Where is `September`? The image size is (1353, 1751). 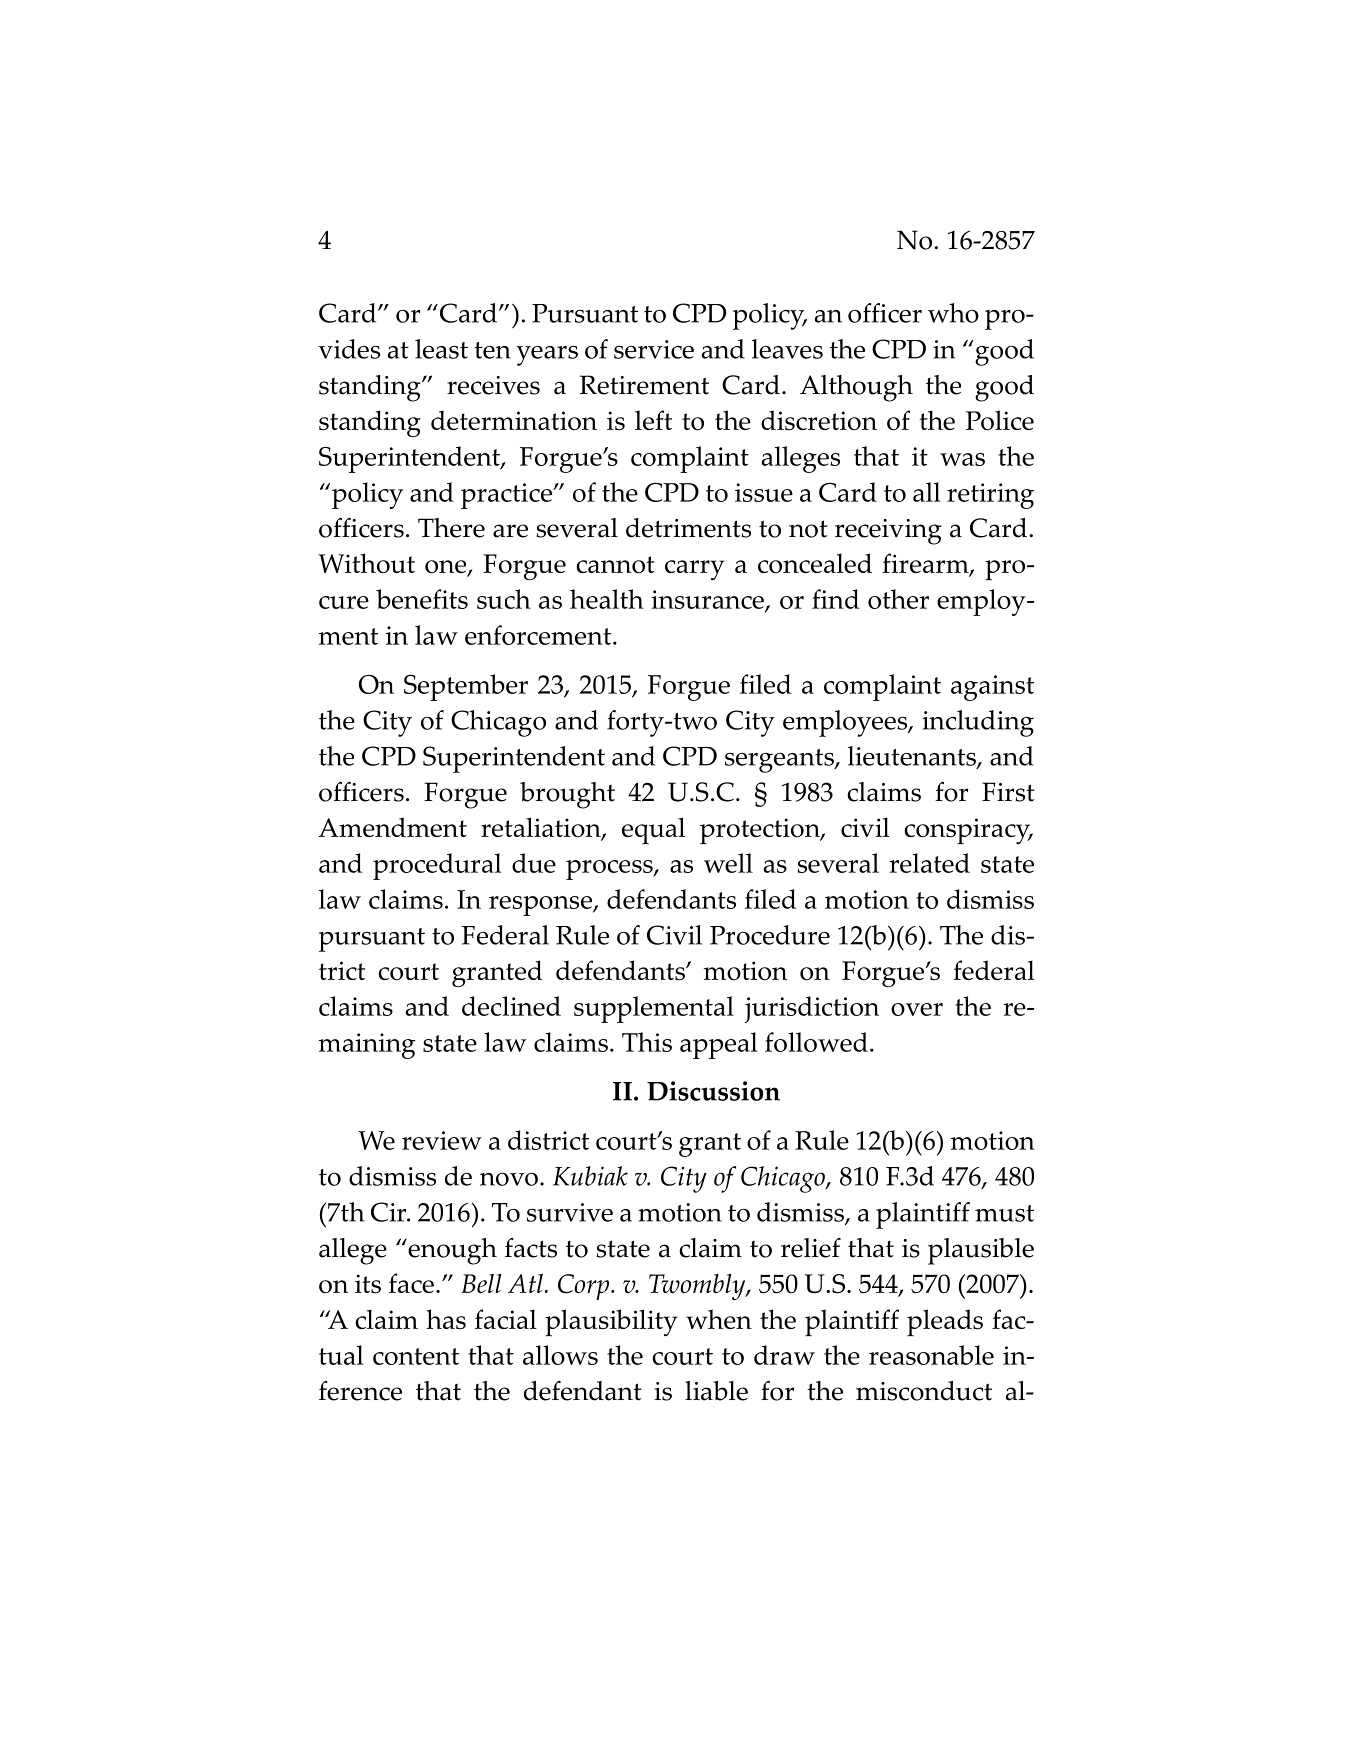 September is located at coordinates (466, 687).
